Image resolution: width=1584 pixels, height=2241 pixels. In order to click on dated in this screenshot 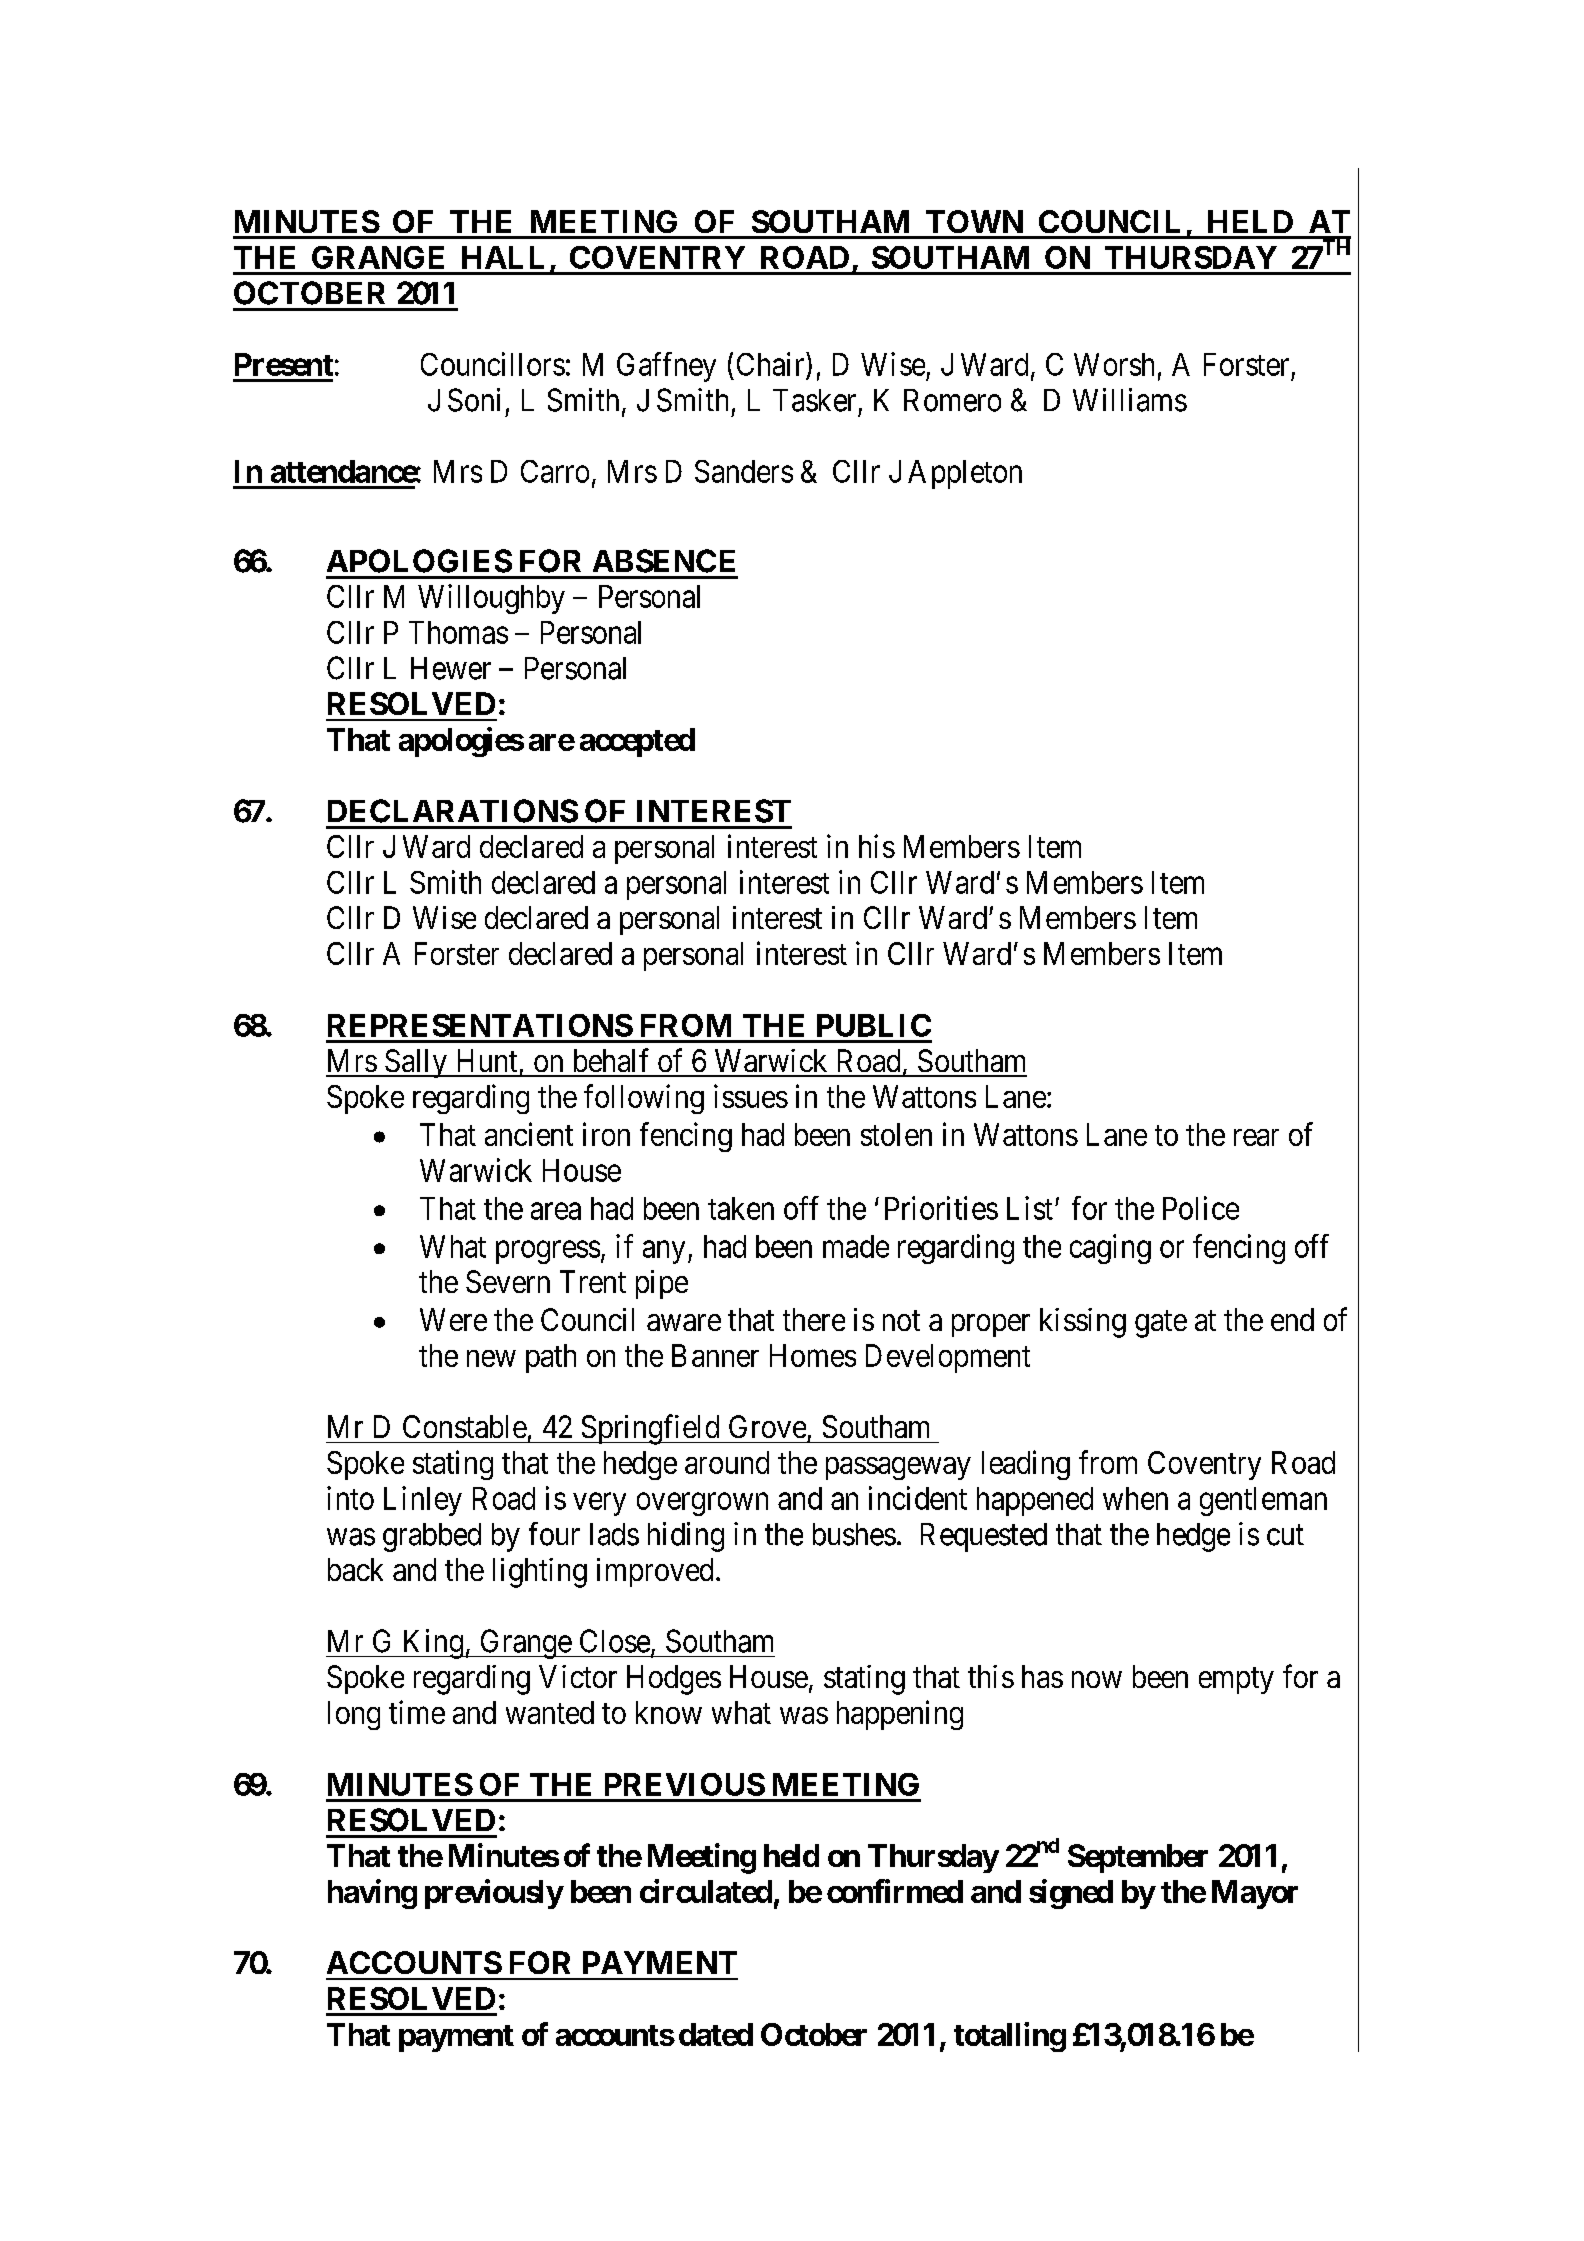, I will do `click(716, 2034)`.
